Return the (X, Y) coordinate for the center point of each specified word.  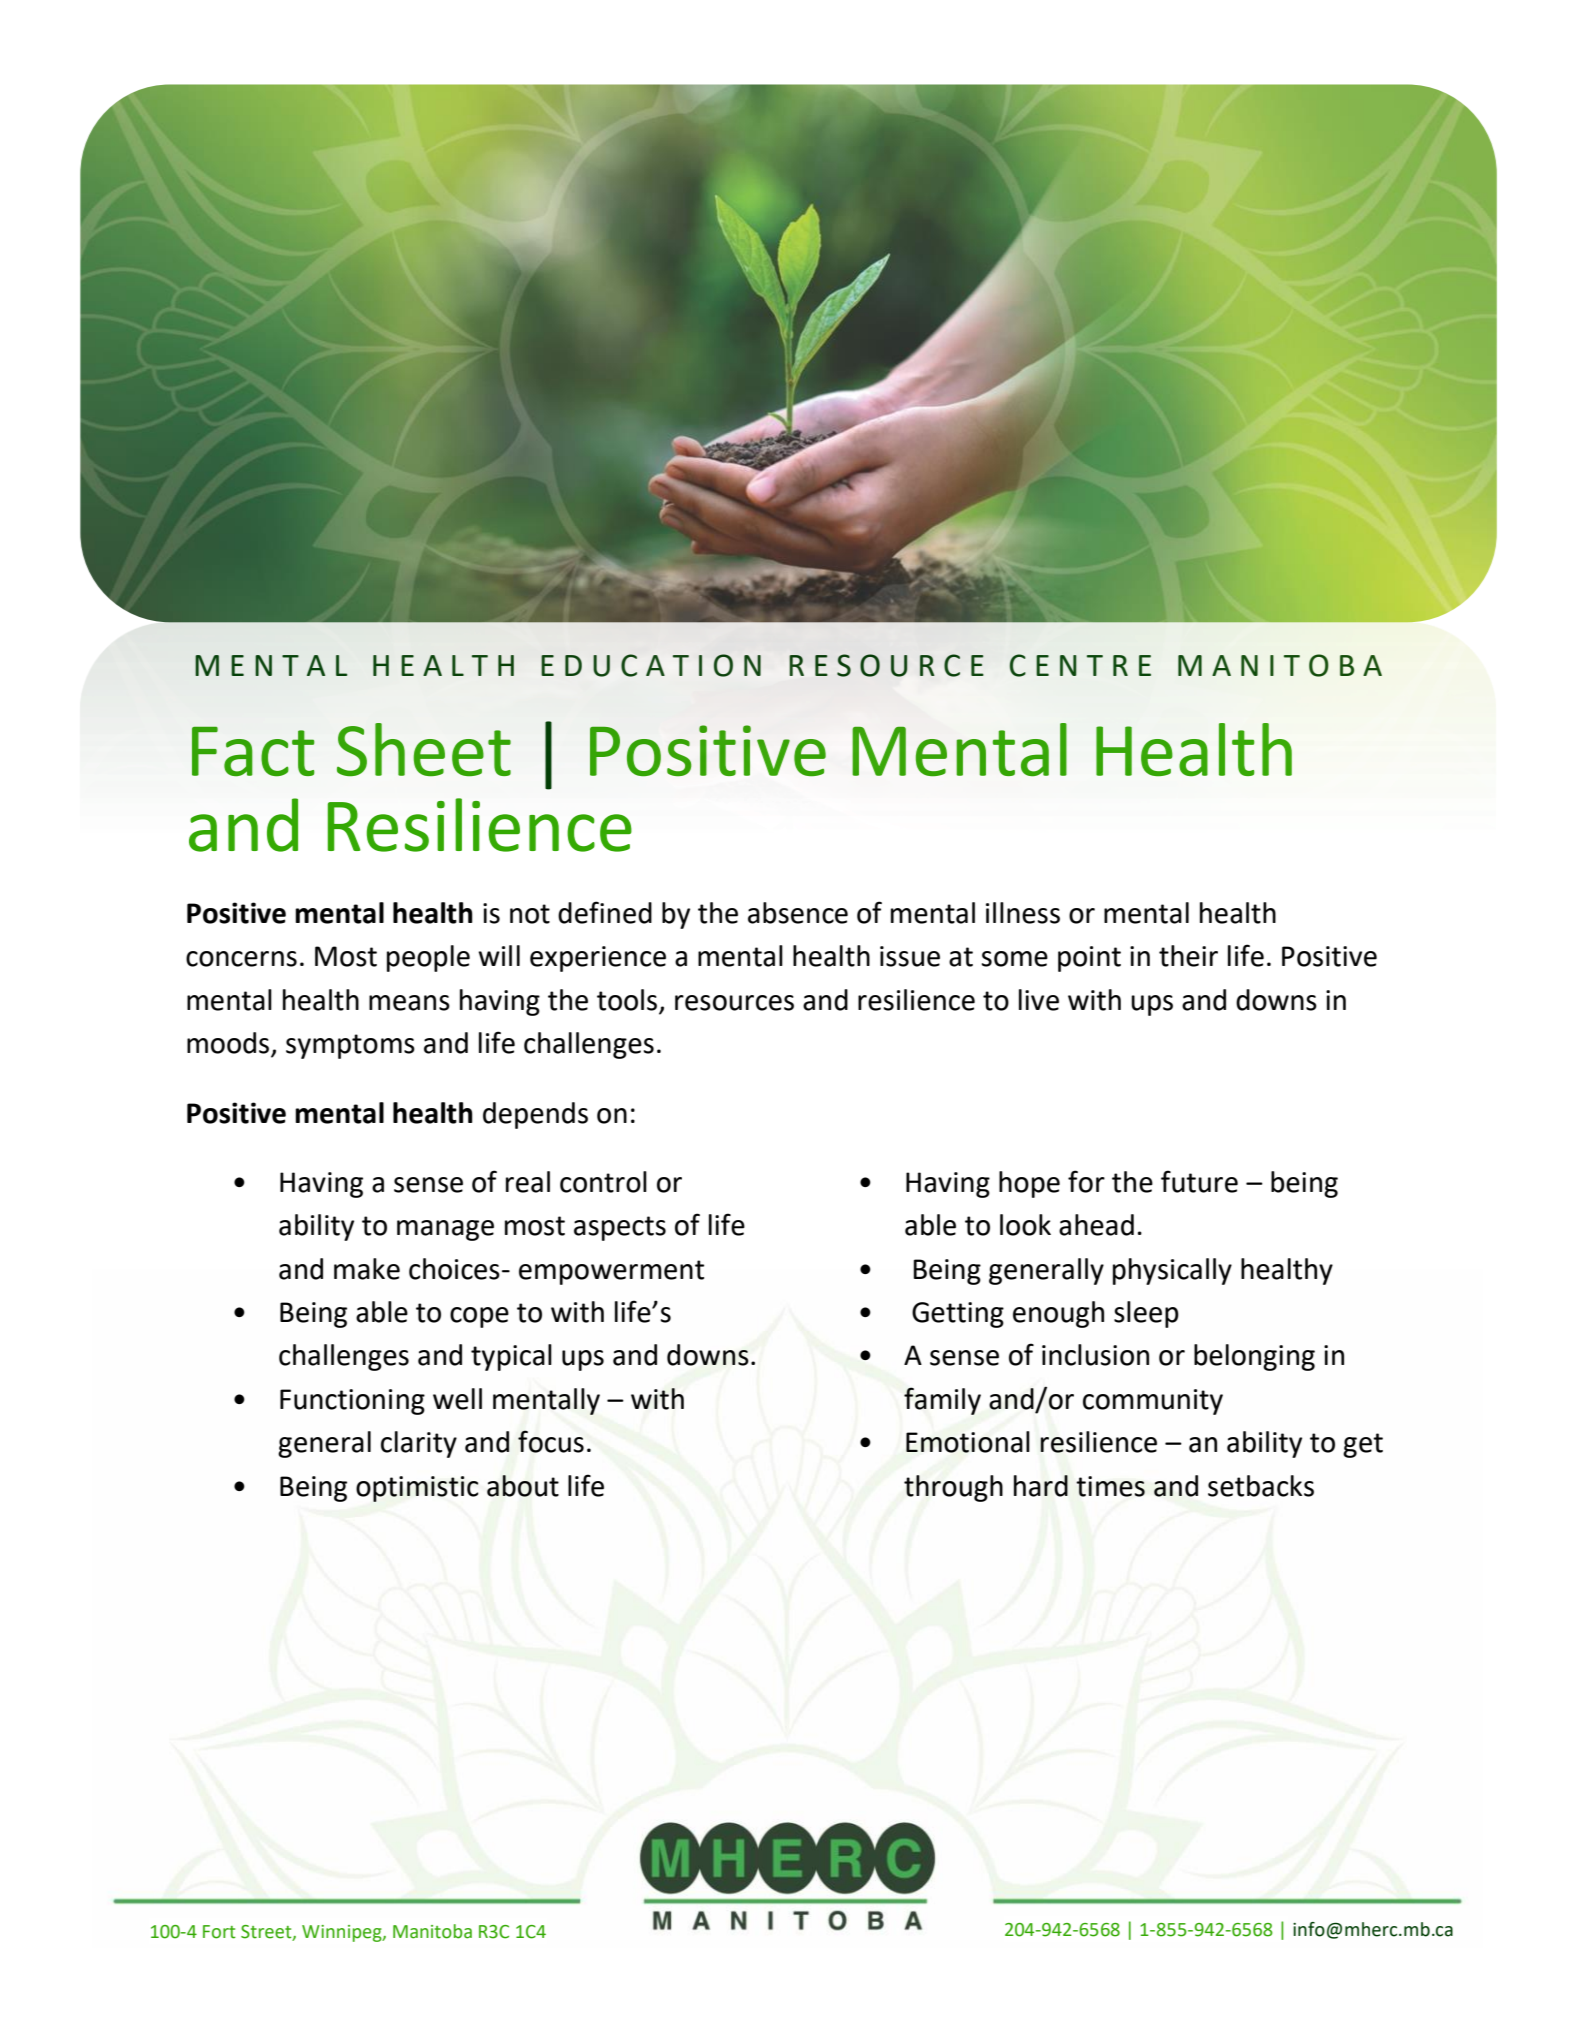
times (1110, 1486)
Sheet (424, 749)
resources (734, 1003)
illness (1023, 913)
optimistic (417, 1489)
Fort (219, 1932)
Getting (958, 1315)
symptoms (350, 1046)
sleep (1146, 1314)
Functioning (352, 1402)
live (1039, 1000)
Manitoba (432, 1931)
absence (798, 913)
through (953, 1488)
